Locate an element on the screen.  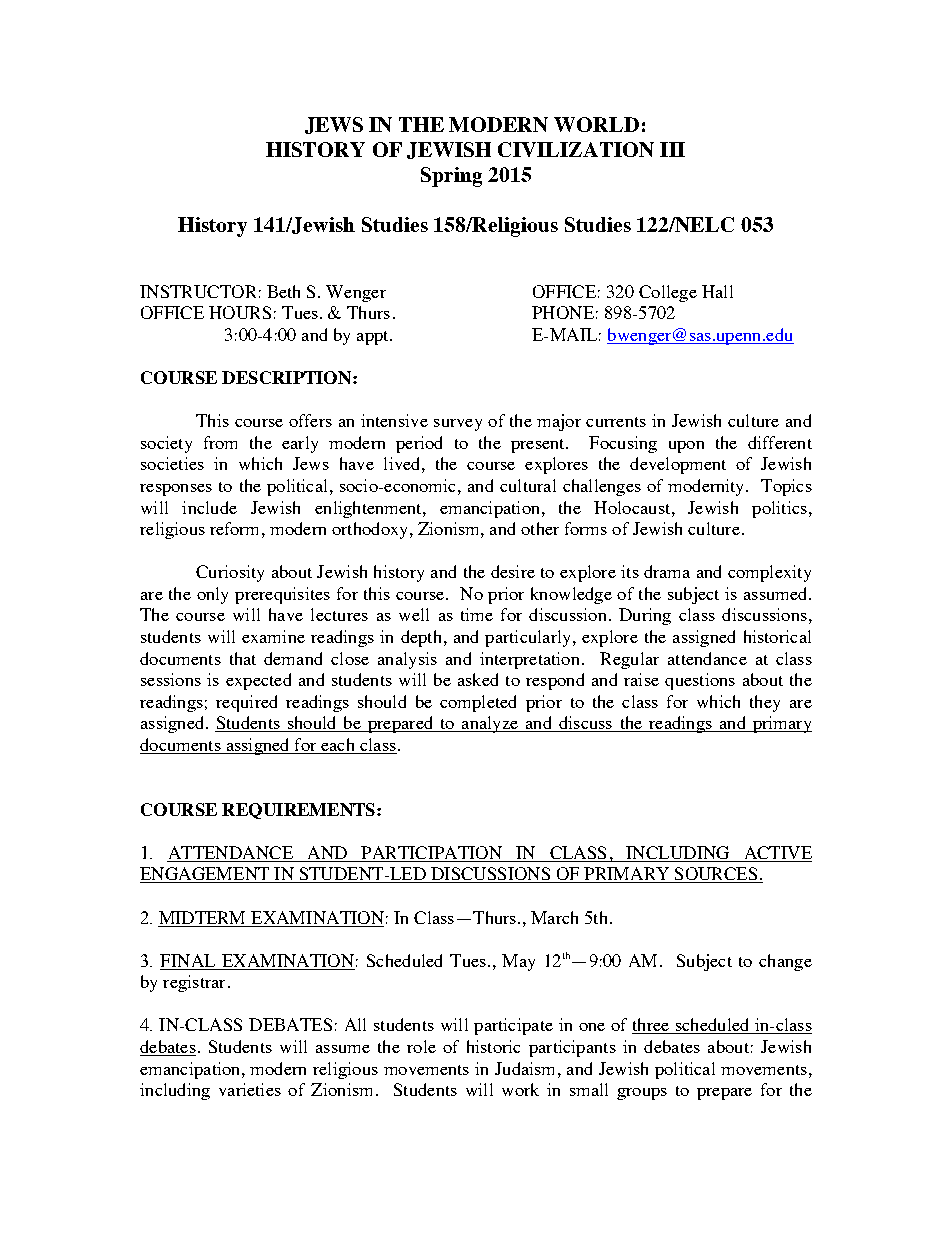
Beth is located at coordinates (283, 291).
